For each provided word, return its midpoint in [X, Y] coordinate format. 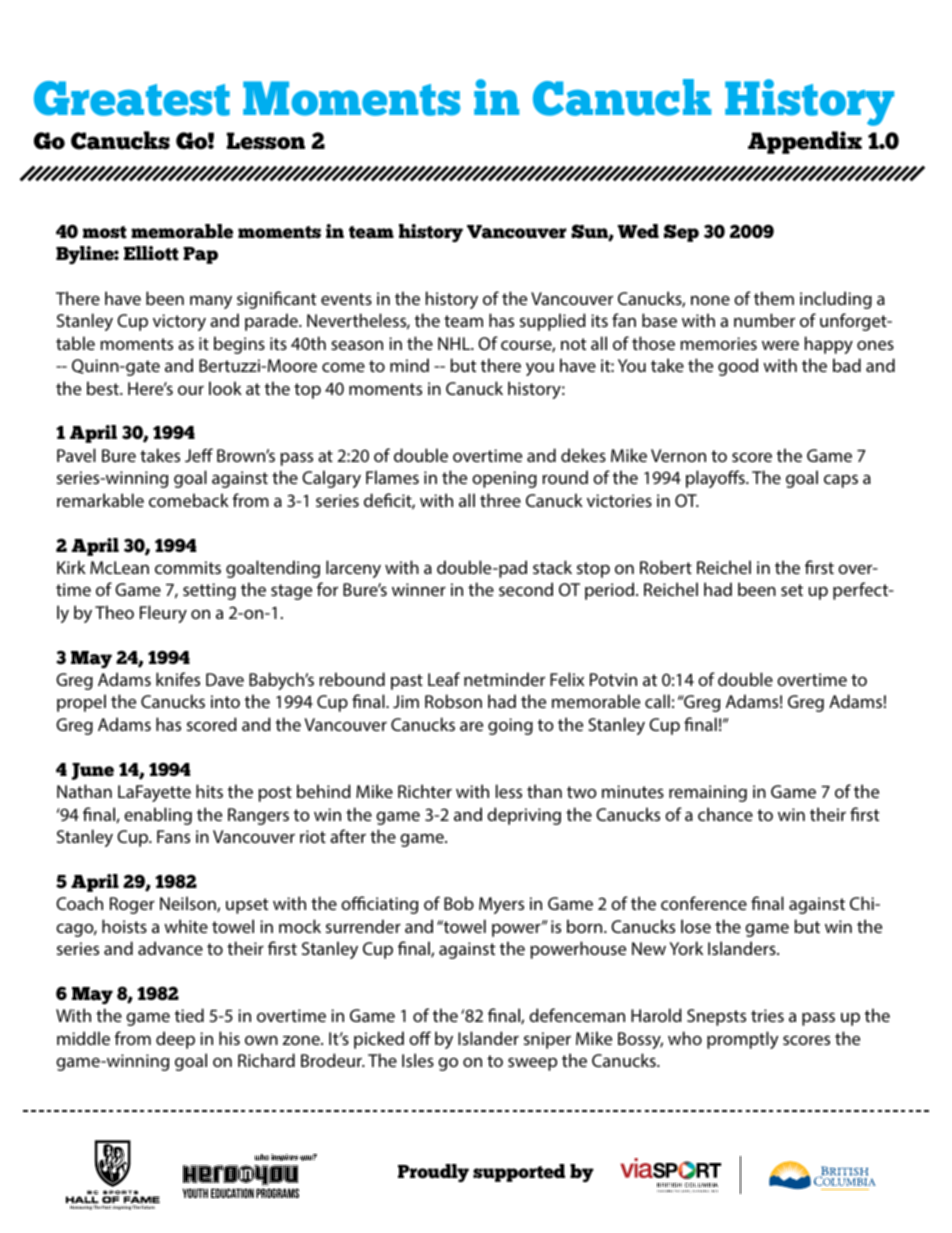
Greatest [132, 98]
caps [841, 481]
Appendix [805, 142]
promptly [743, 1040]
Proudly [433, 1173]
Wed [638, 231]
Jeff [199, 455]
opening [504, 479]
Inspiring [122, 1208]
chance [725, 814]
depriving [524, 816]
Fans [173, 836]
